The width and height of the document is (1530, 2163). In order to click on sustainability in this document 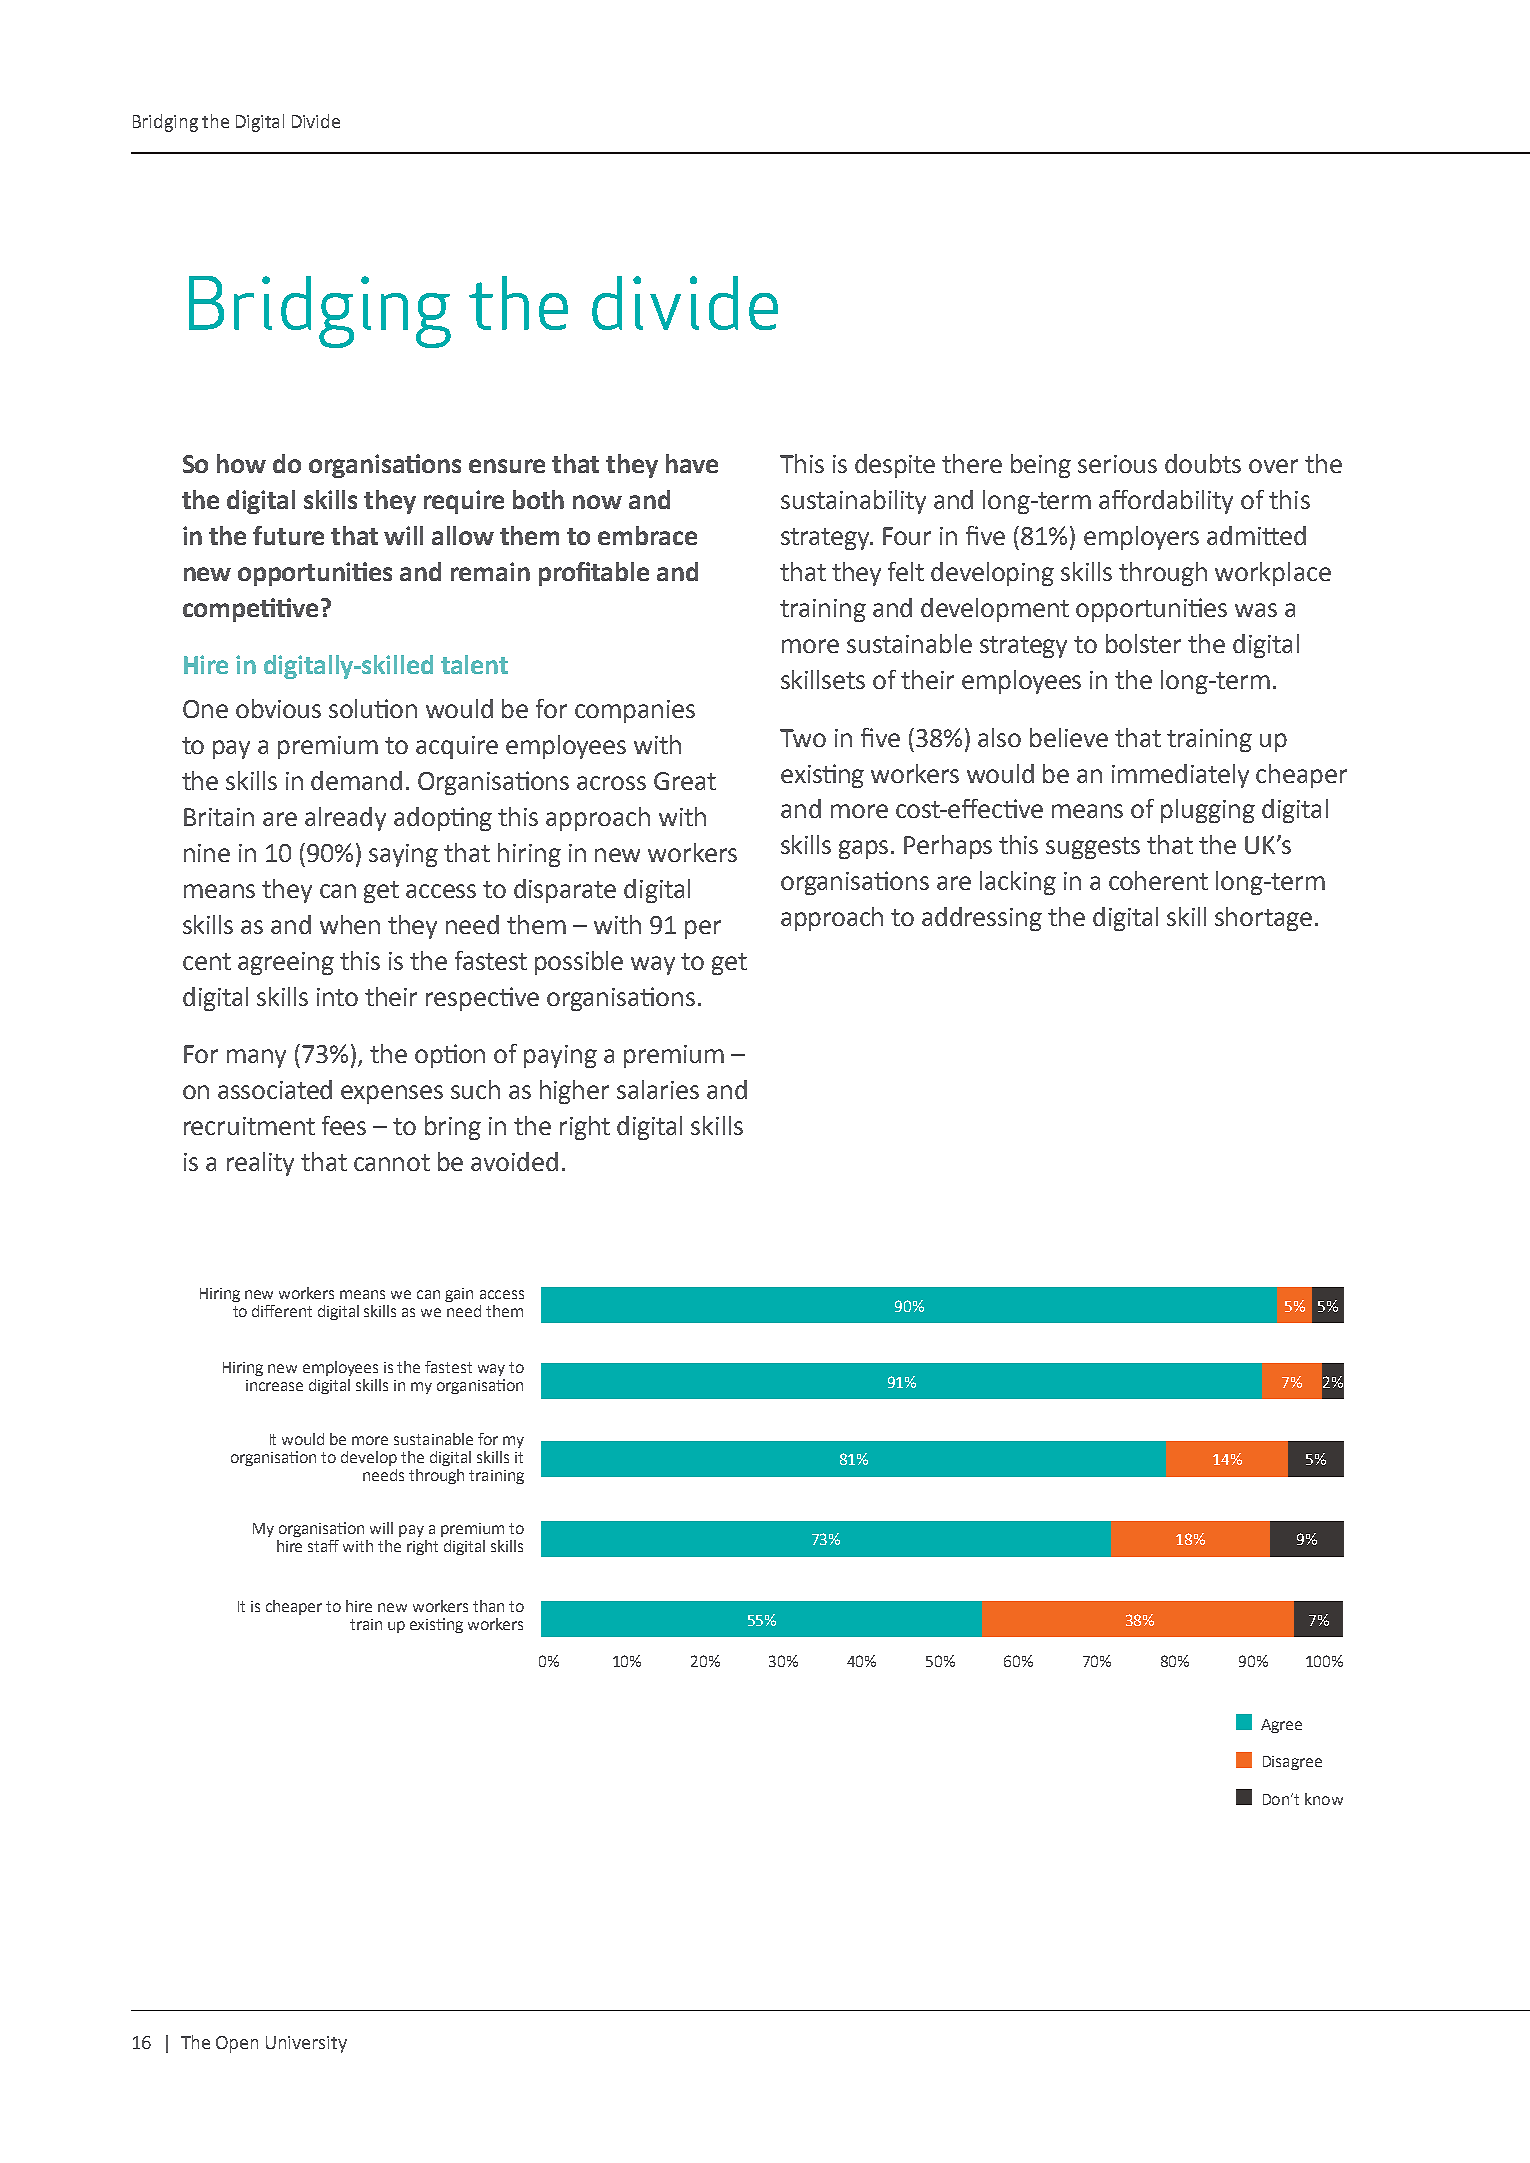, I will do `click(853, 502)`.
